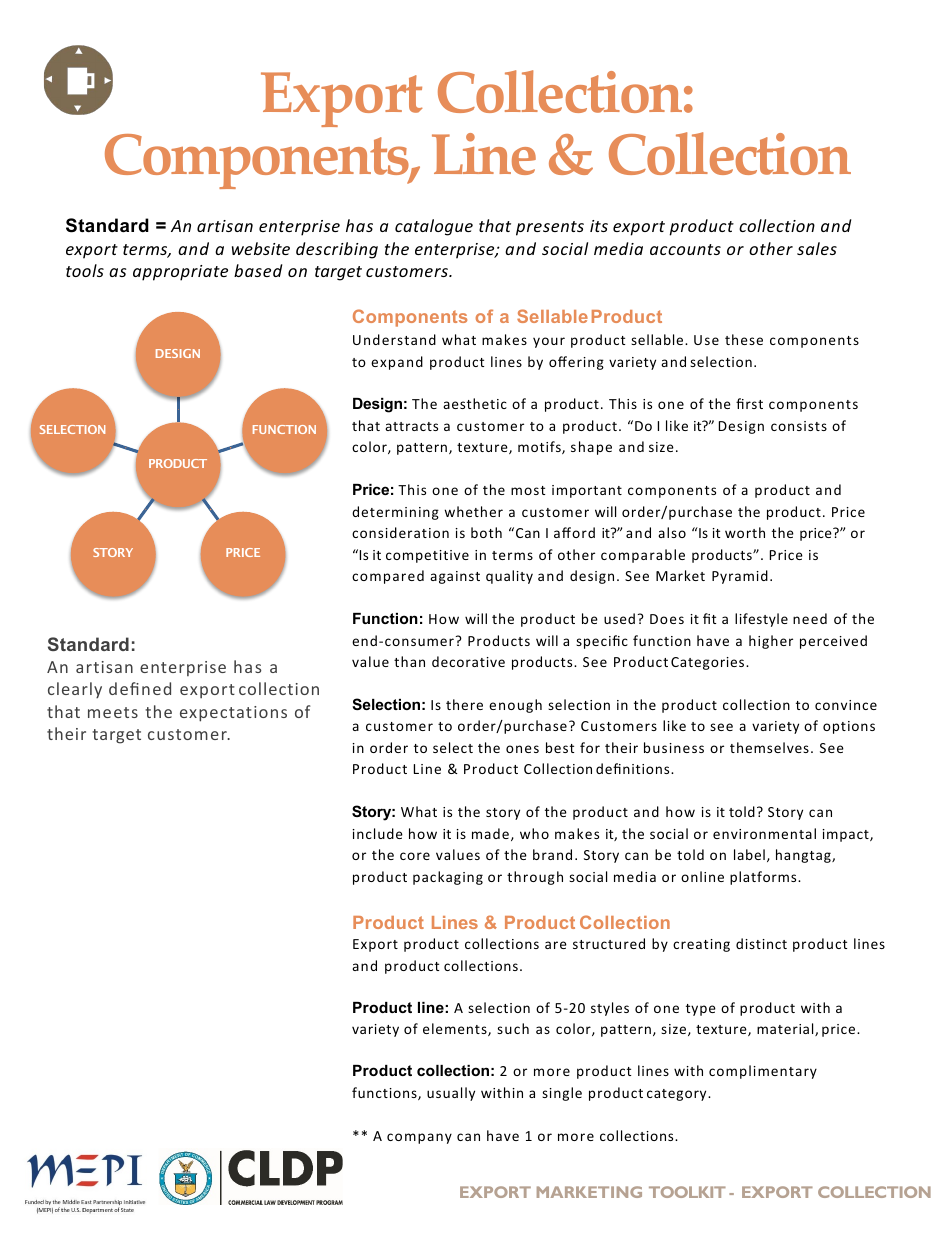  Describe the element at coordinates (769, 747) in the screenshot. I see `themselves` at that location.
